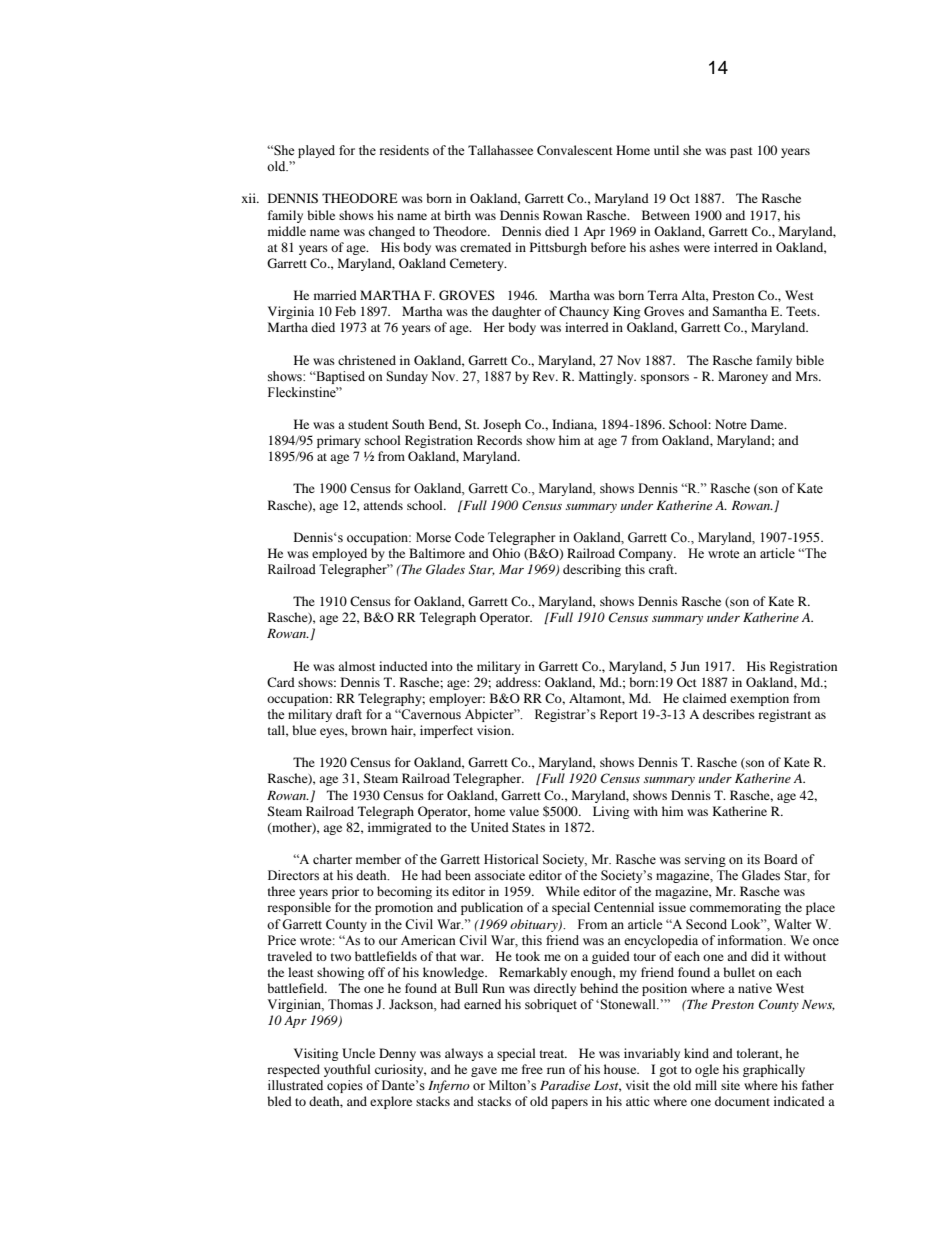 The width and height of the page is (952, 1233). I want to click on Rev, so click(545, 376).
